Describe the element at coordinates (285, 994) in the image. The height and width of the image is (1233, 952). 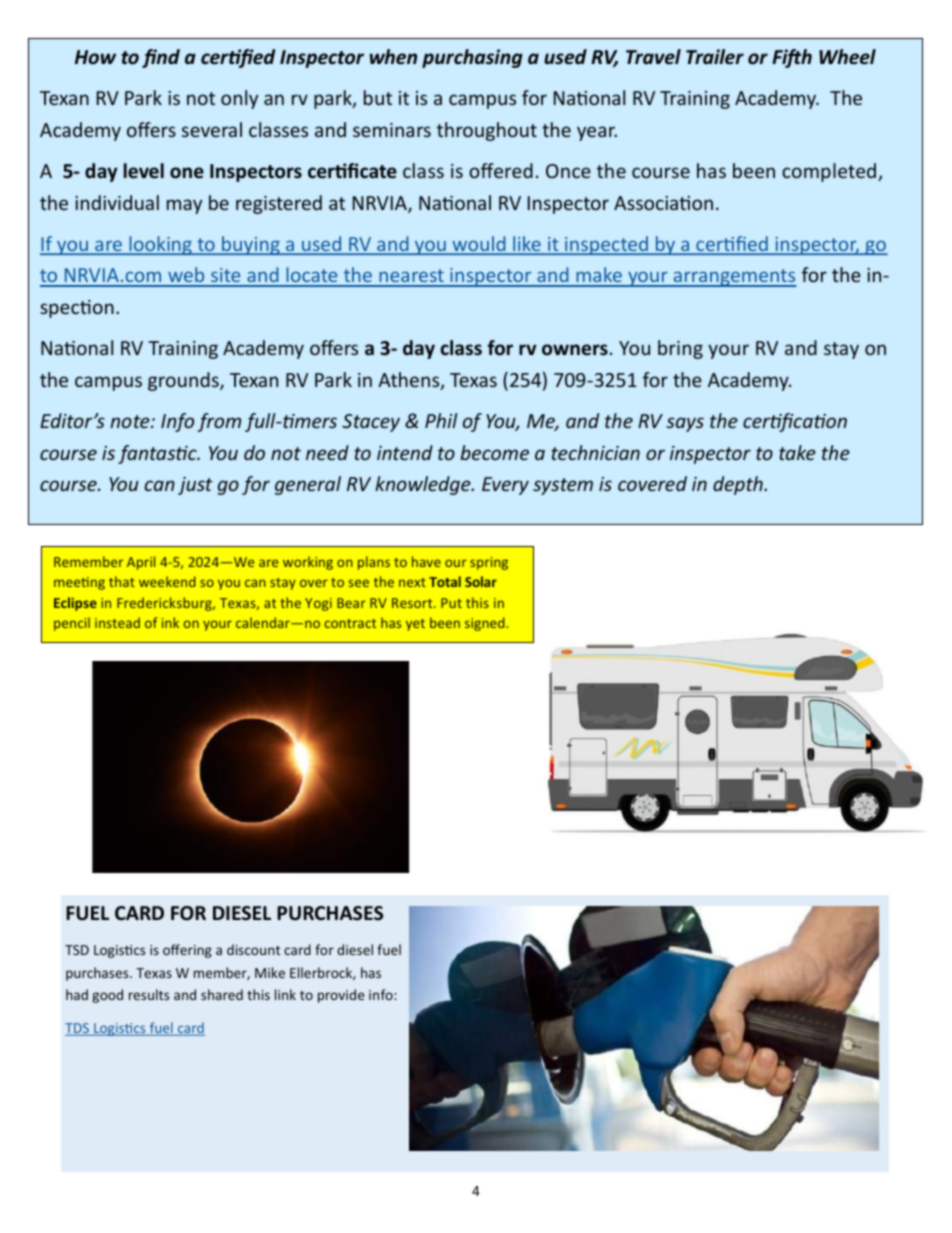
I see `link` at that location.
